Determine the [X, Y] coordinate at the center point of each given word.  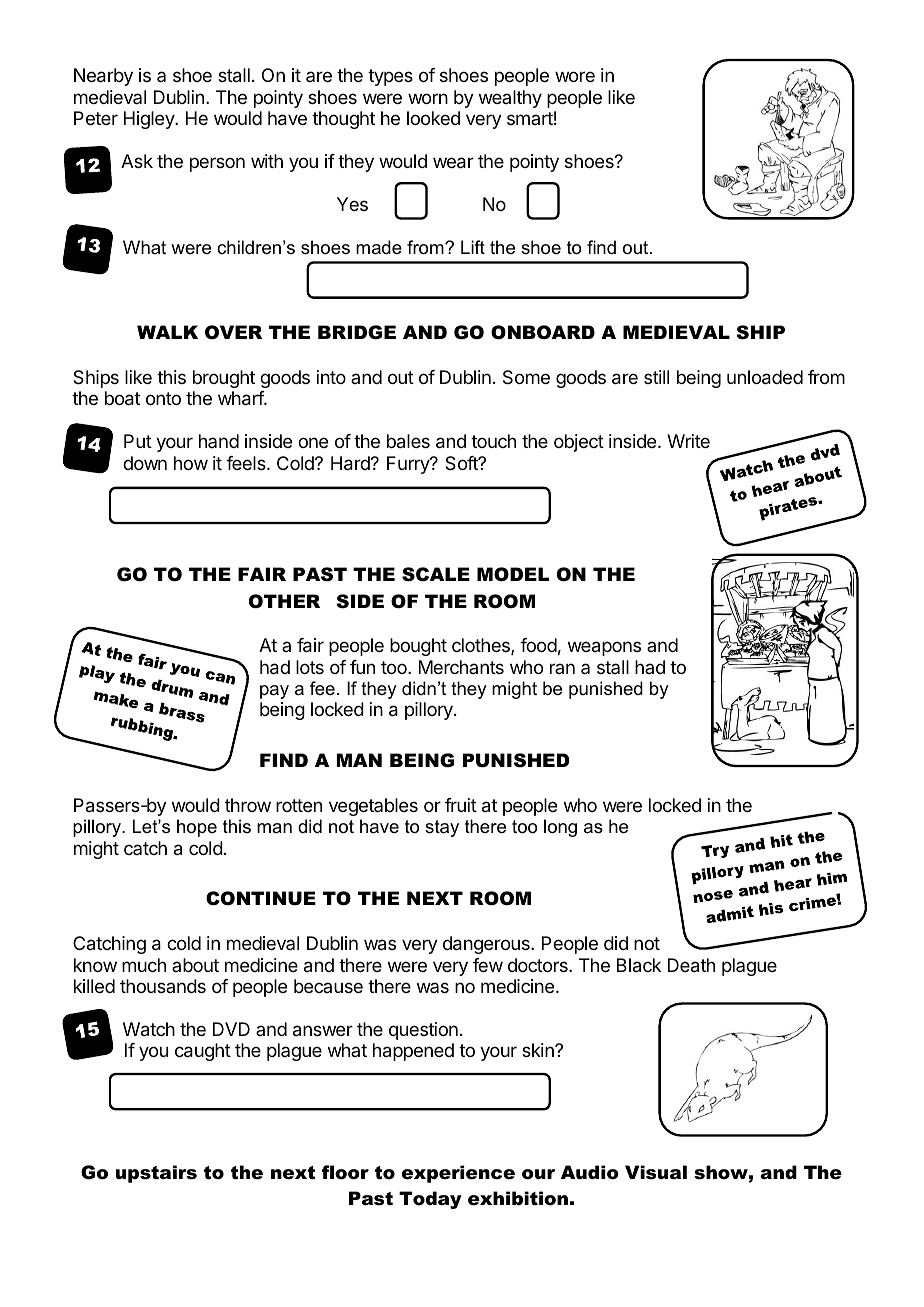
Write [688, 441]
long [560, 828]
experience [458, 1174]
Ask [137, 161]
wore [575, 76]
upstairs [156, 1174]
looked [433, 118]
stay [442, 828]
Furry [409, 465]
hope [197, 828]
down [145, 463]
